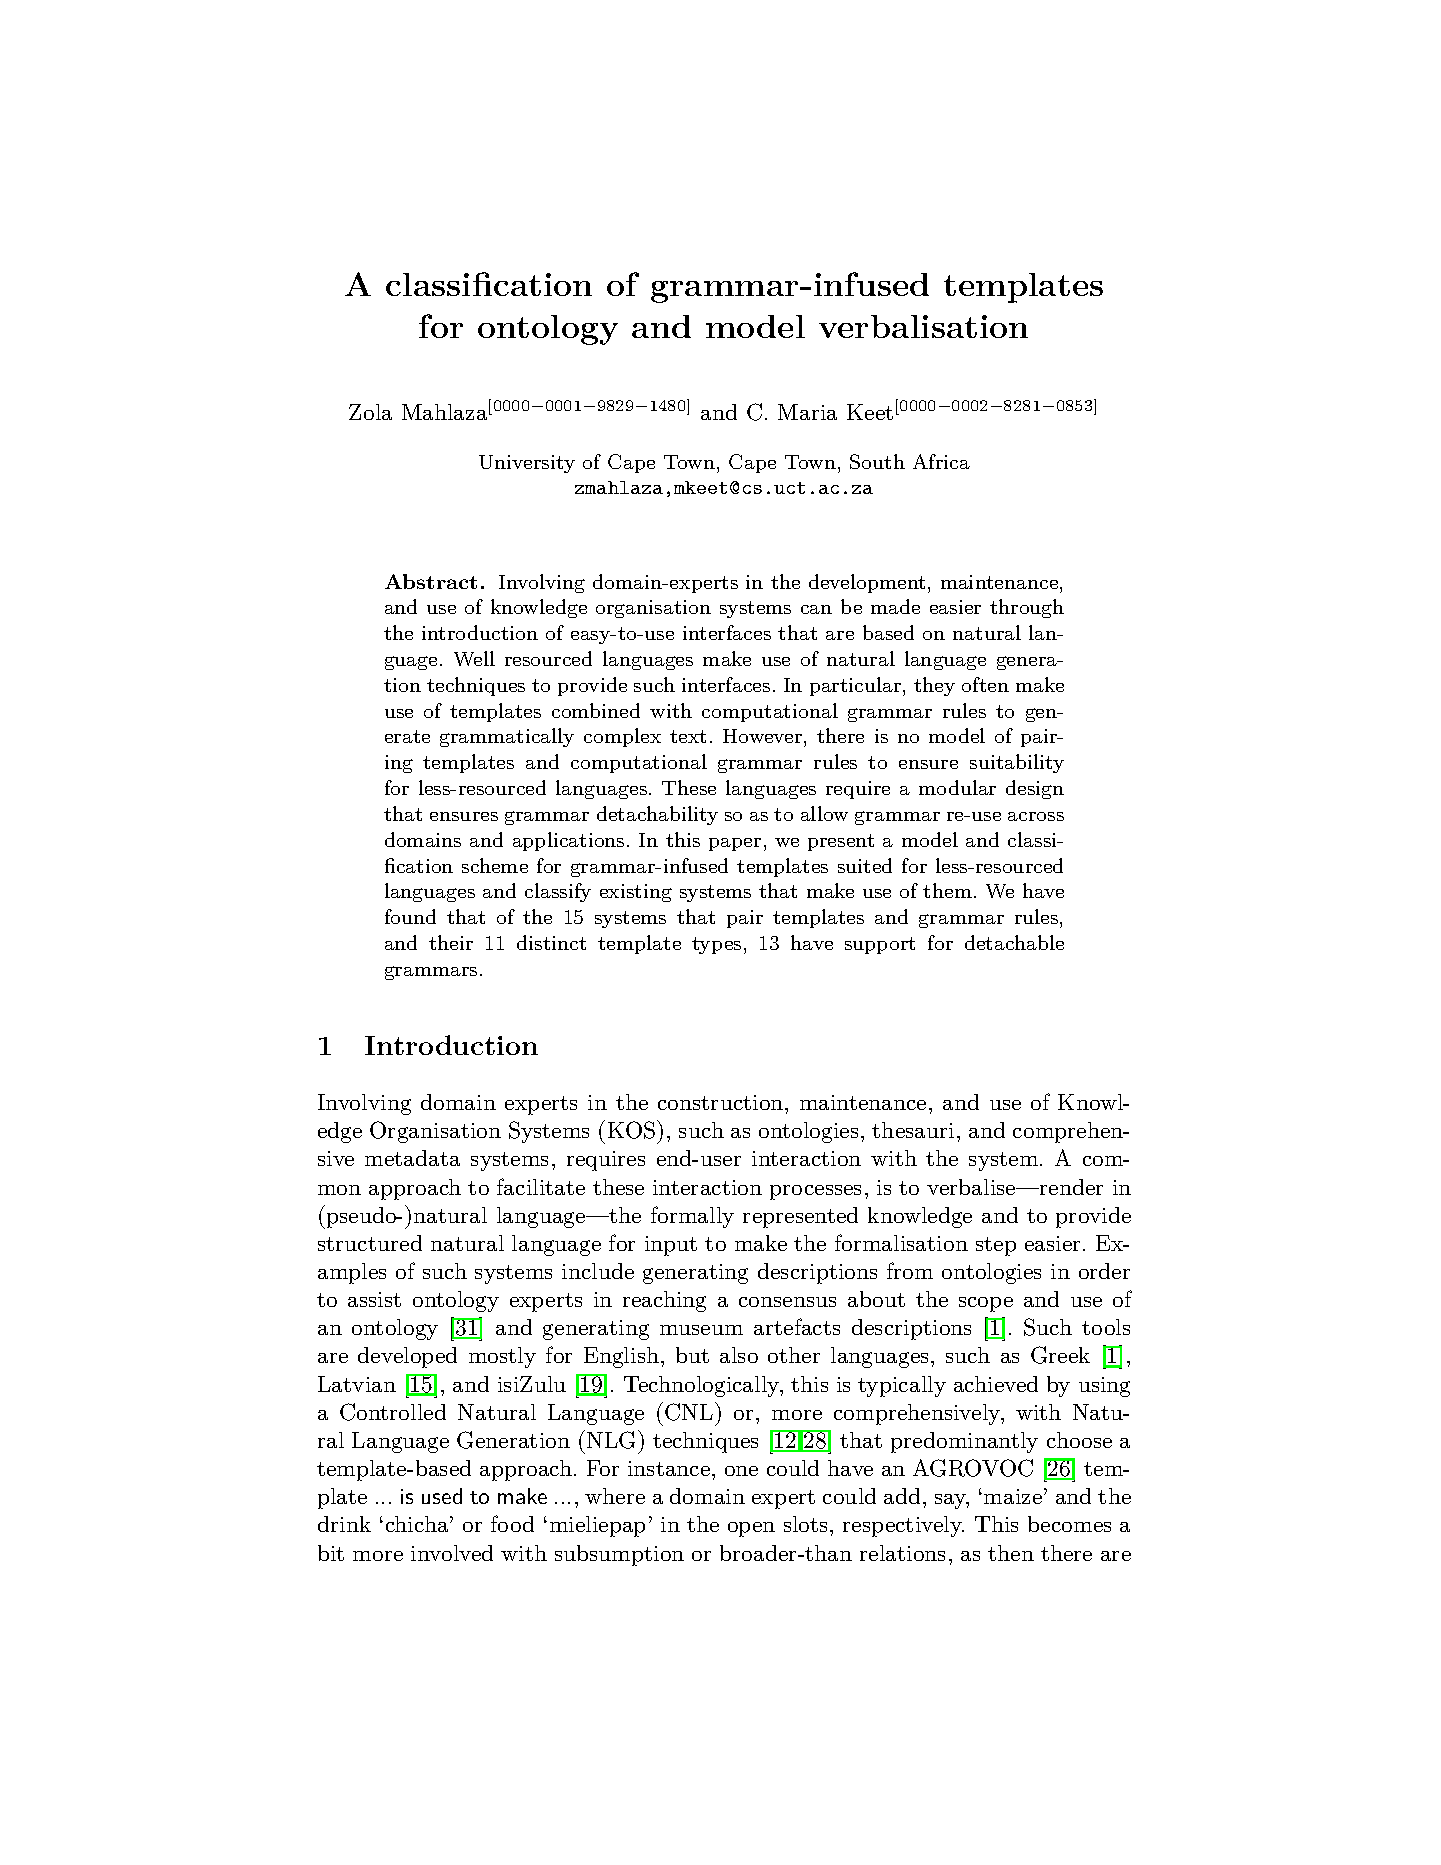 This document has width=1441, height=1865. I want to click on step, so click(996, 1246).
